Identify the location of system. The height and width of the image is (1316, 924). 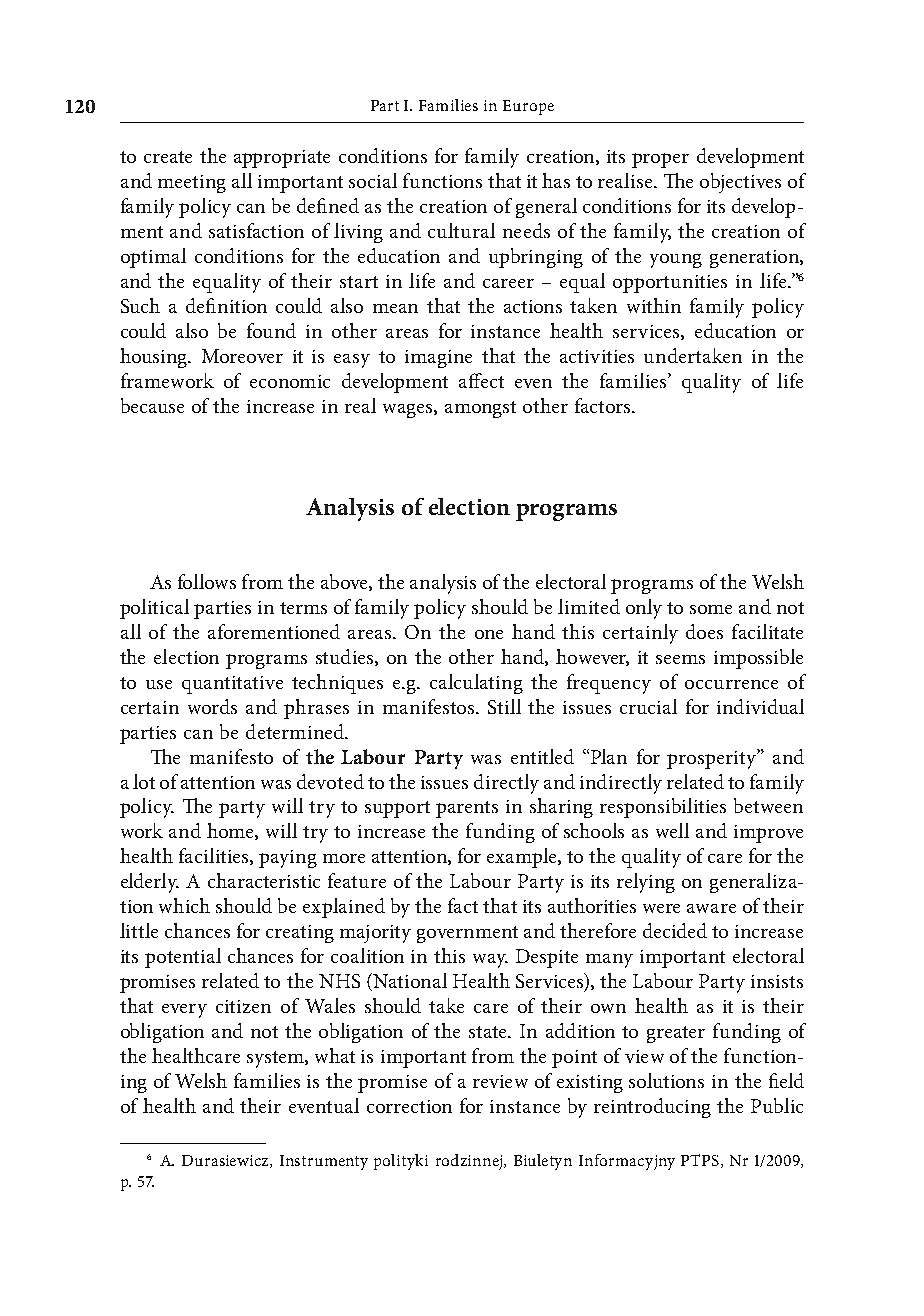
(276, 1059).
